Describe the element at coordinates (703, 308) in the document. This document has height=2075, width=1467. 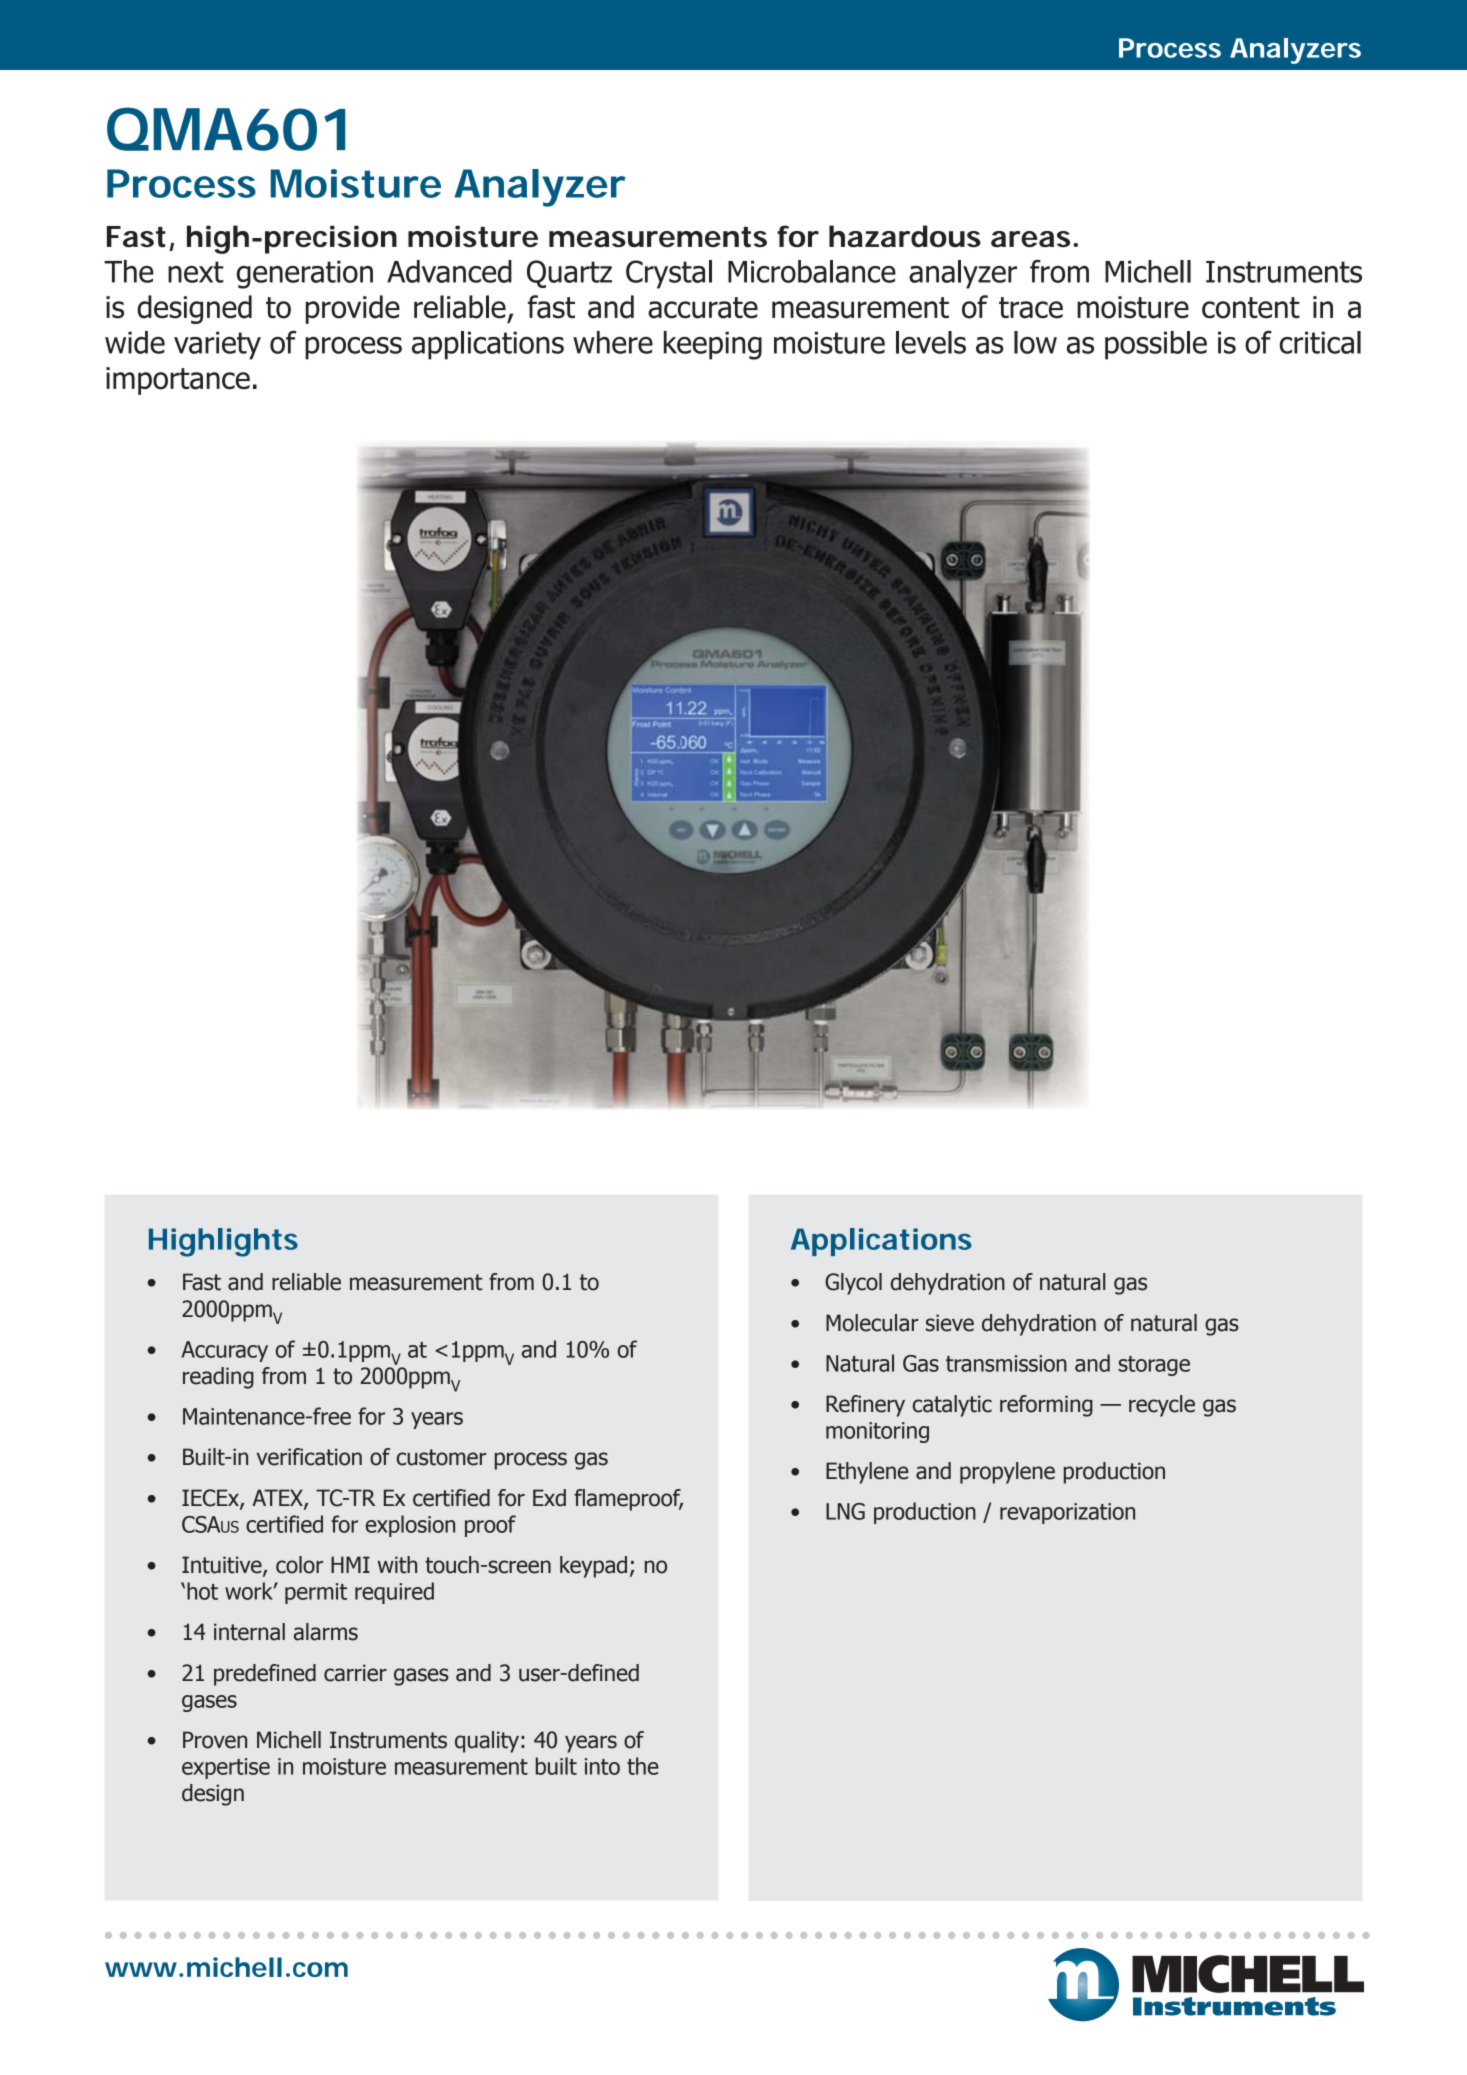
I see `accurate` at that location.
